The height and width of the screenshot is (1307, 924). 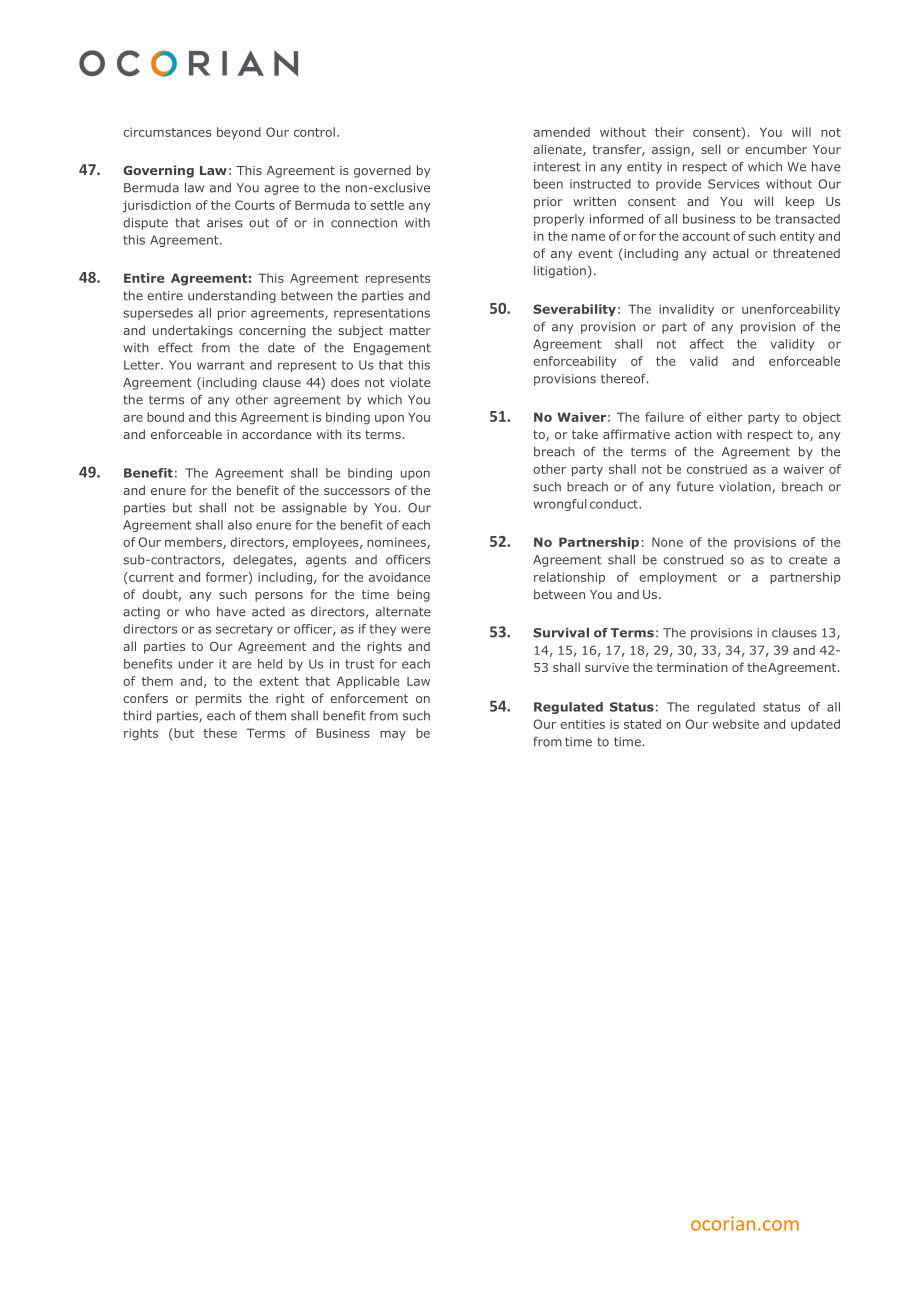 I want to click on these, so click(x=220, y=733).
